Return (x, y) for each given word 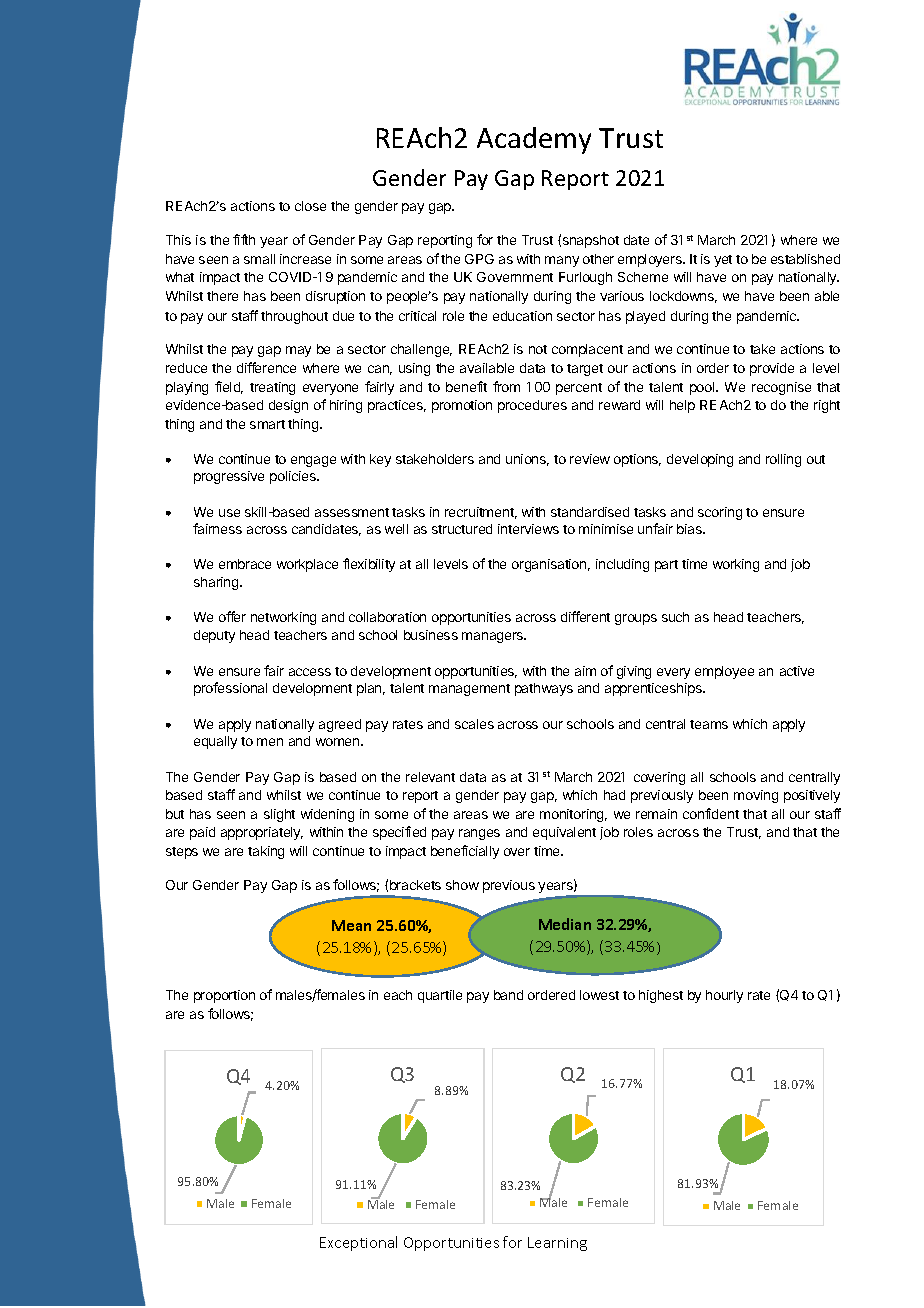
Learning (557, 1244)
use (229, 513)
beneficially (465, 852)
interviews (528, 529)
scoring (720, 513)
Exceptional (358, 1243)
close (310, 206)
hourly (724, 996)
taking (266, 852)
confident (711, 813)
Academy (534, 140)
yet (723, 261)
